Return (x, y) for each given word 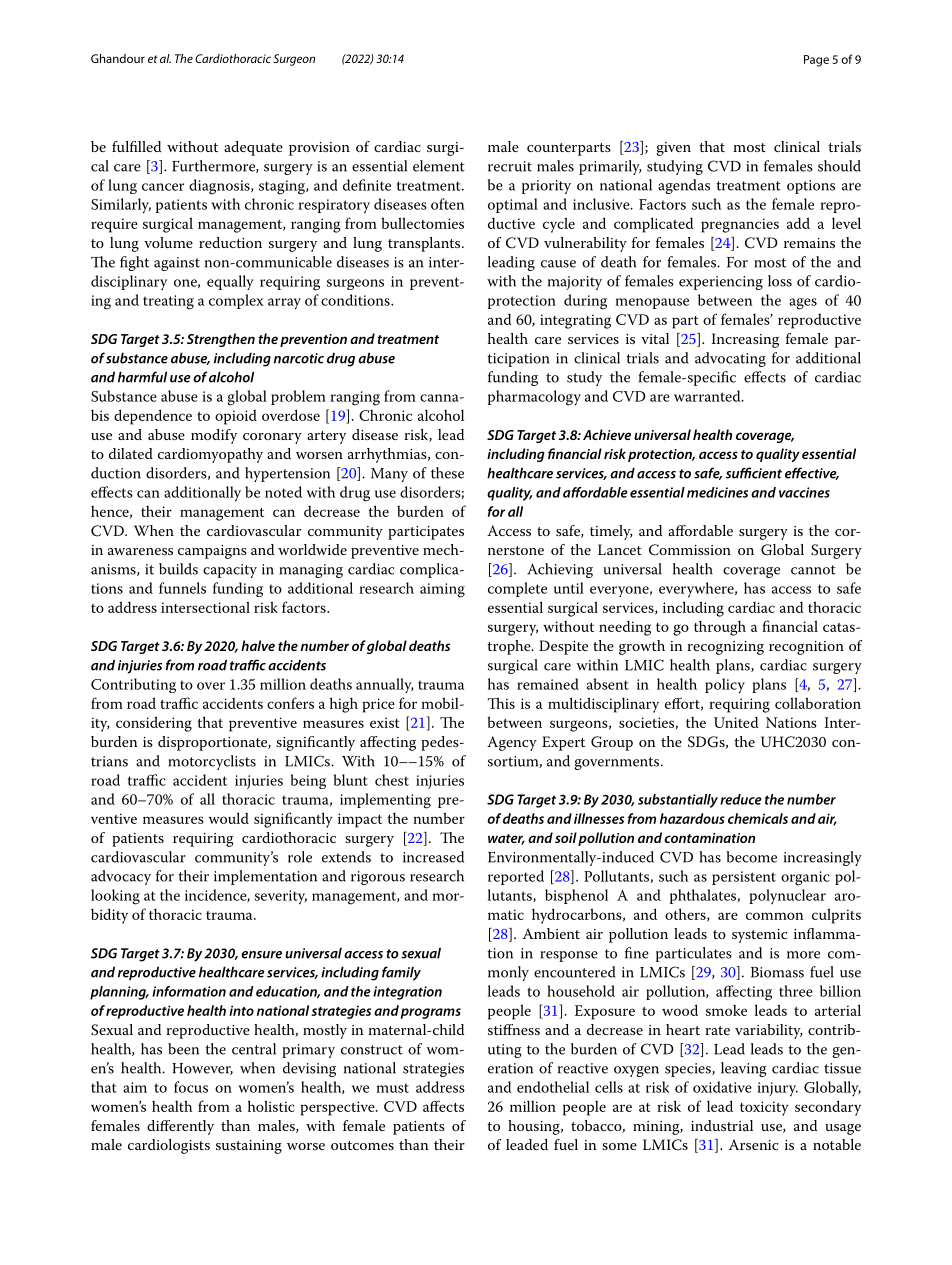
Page (816, 61)
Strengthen (221, 340)
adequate (253, 148)
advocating (730, 359)
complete (517, 589)
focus (191, 1087)
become (751, 857)
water (506, 839)
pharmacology (534, 398)
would (229, 818)
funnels (182, 588)
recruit (510, 166)
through (720, 628)
